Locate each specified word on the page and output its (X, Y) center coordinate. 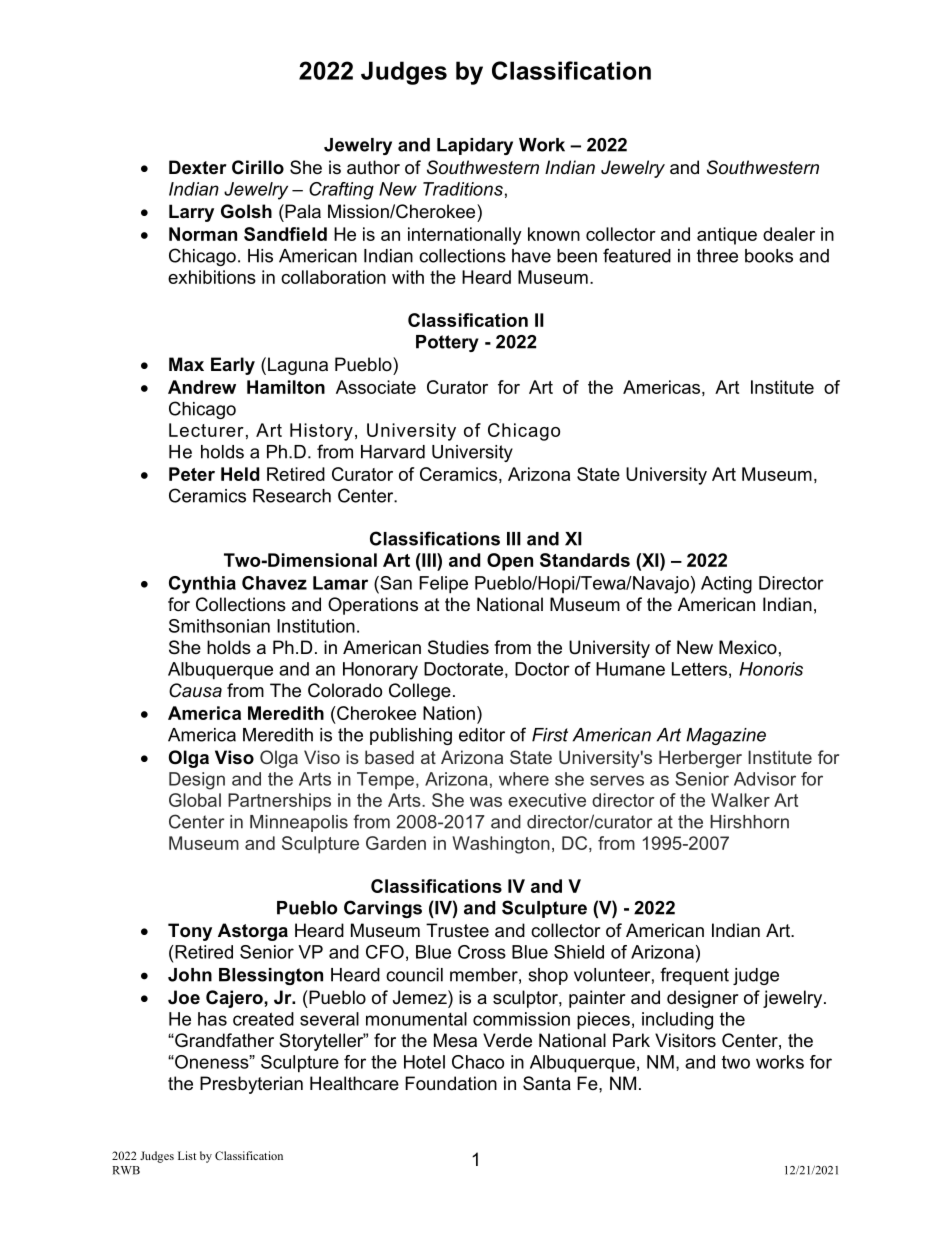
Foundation (451, 1083)
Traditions (463, 189)
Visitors (685, 1040)
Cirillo (258, 167)
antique (727, 236)
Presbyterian (251, 1085)
